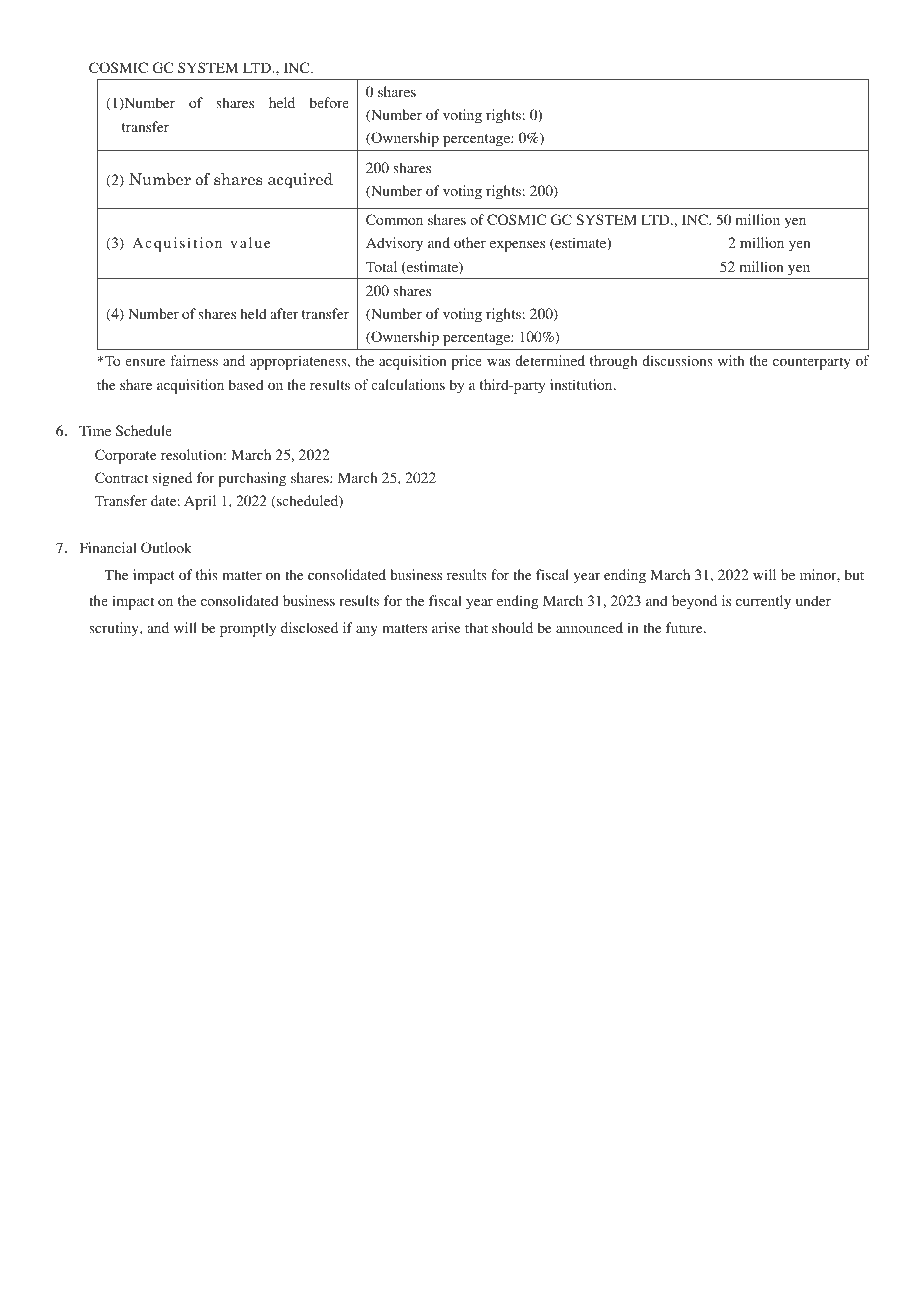  What do you see at coordinates (194, 360) in the screenshot?
I see `fairness` at bounding box center [194, 360].
